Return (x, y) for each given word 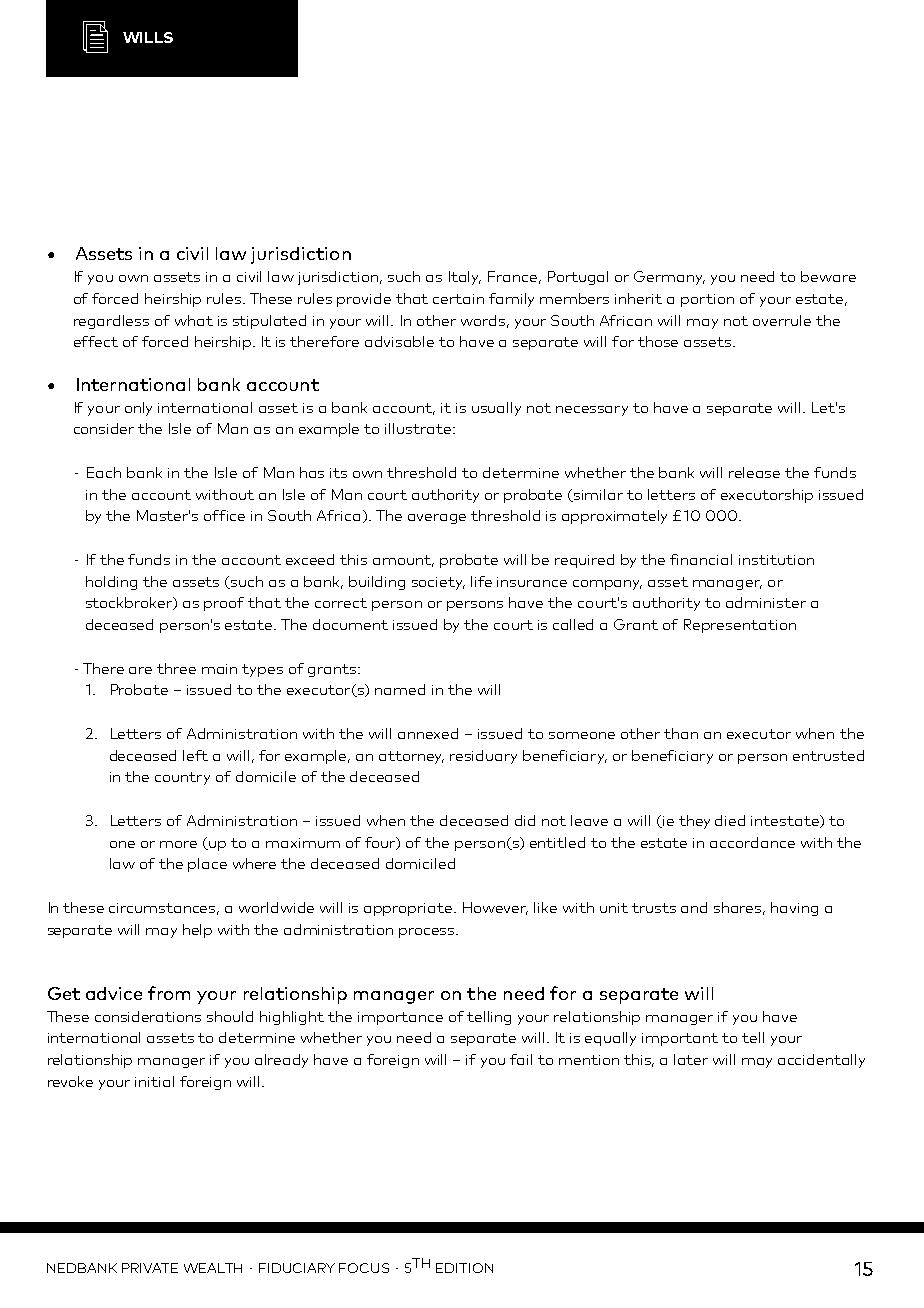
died (730, 820)
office (224, 515)
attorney (411, 757)
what (194, 320)
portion (707, 300)
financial (701, 559)
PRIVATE (150, 1268)
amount (403, 561)
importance (400, 1018)
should (230, 1016)
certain (458, 299)
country (182, 778)
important (680, 1039)
